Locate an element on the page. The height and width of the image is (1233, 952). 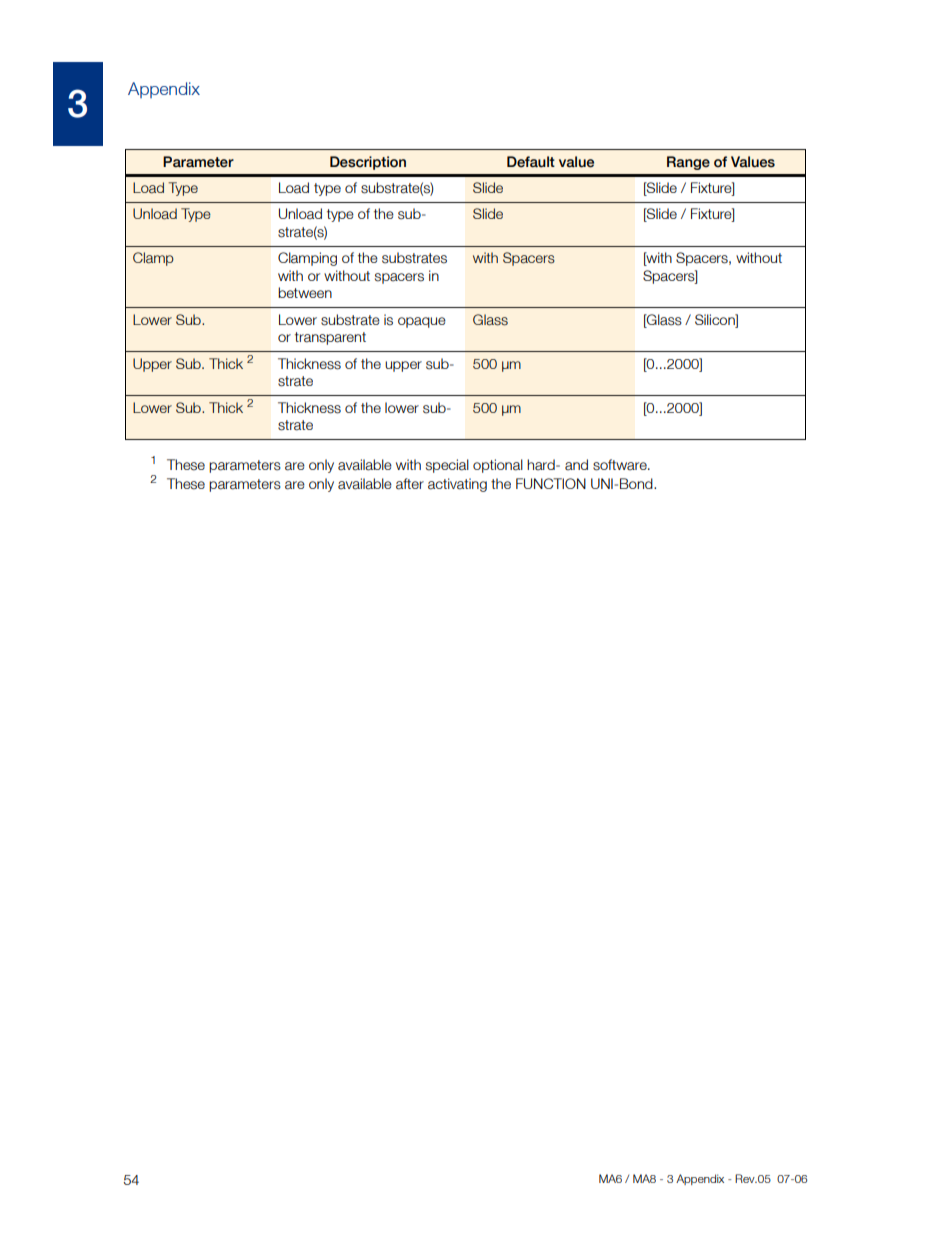
software is located at coordinates (621, 465).
